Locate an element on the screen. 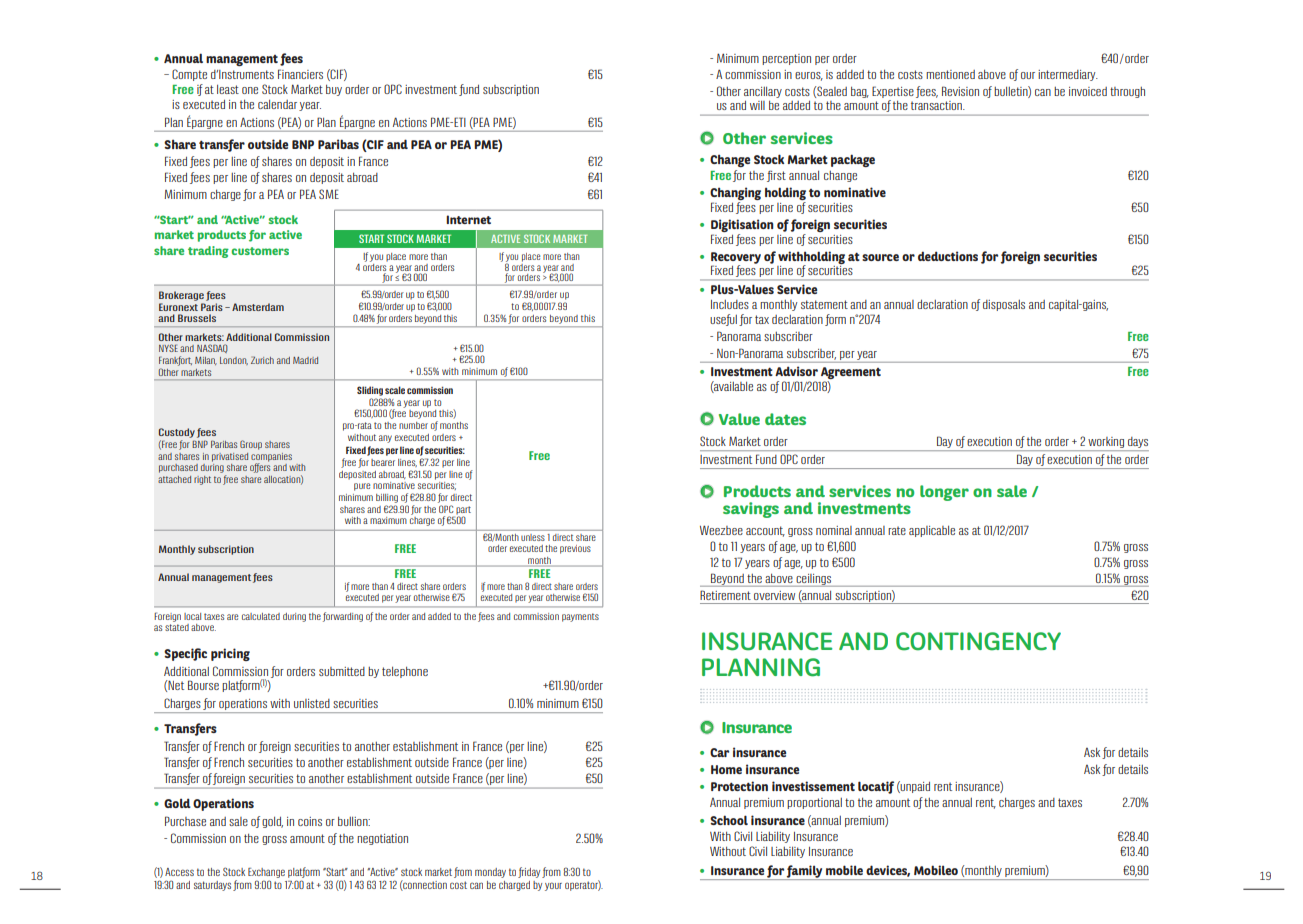  privatised is located at coordinates (230, 457).
